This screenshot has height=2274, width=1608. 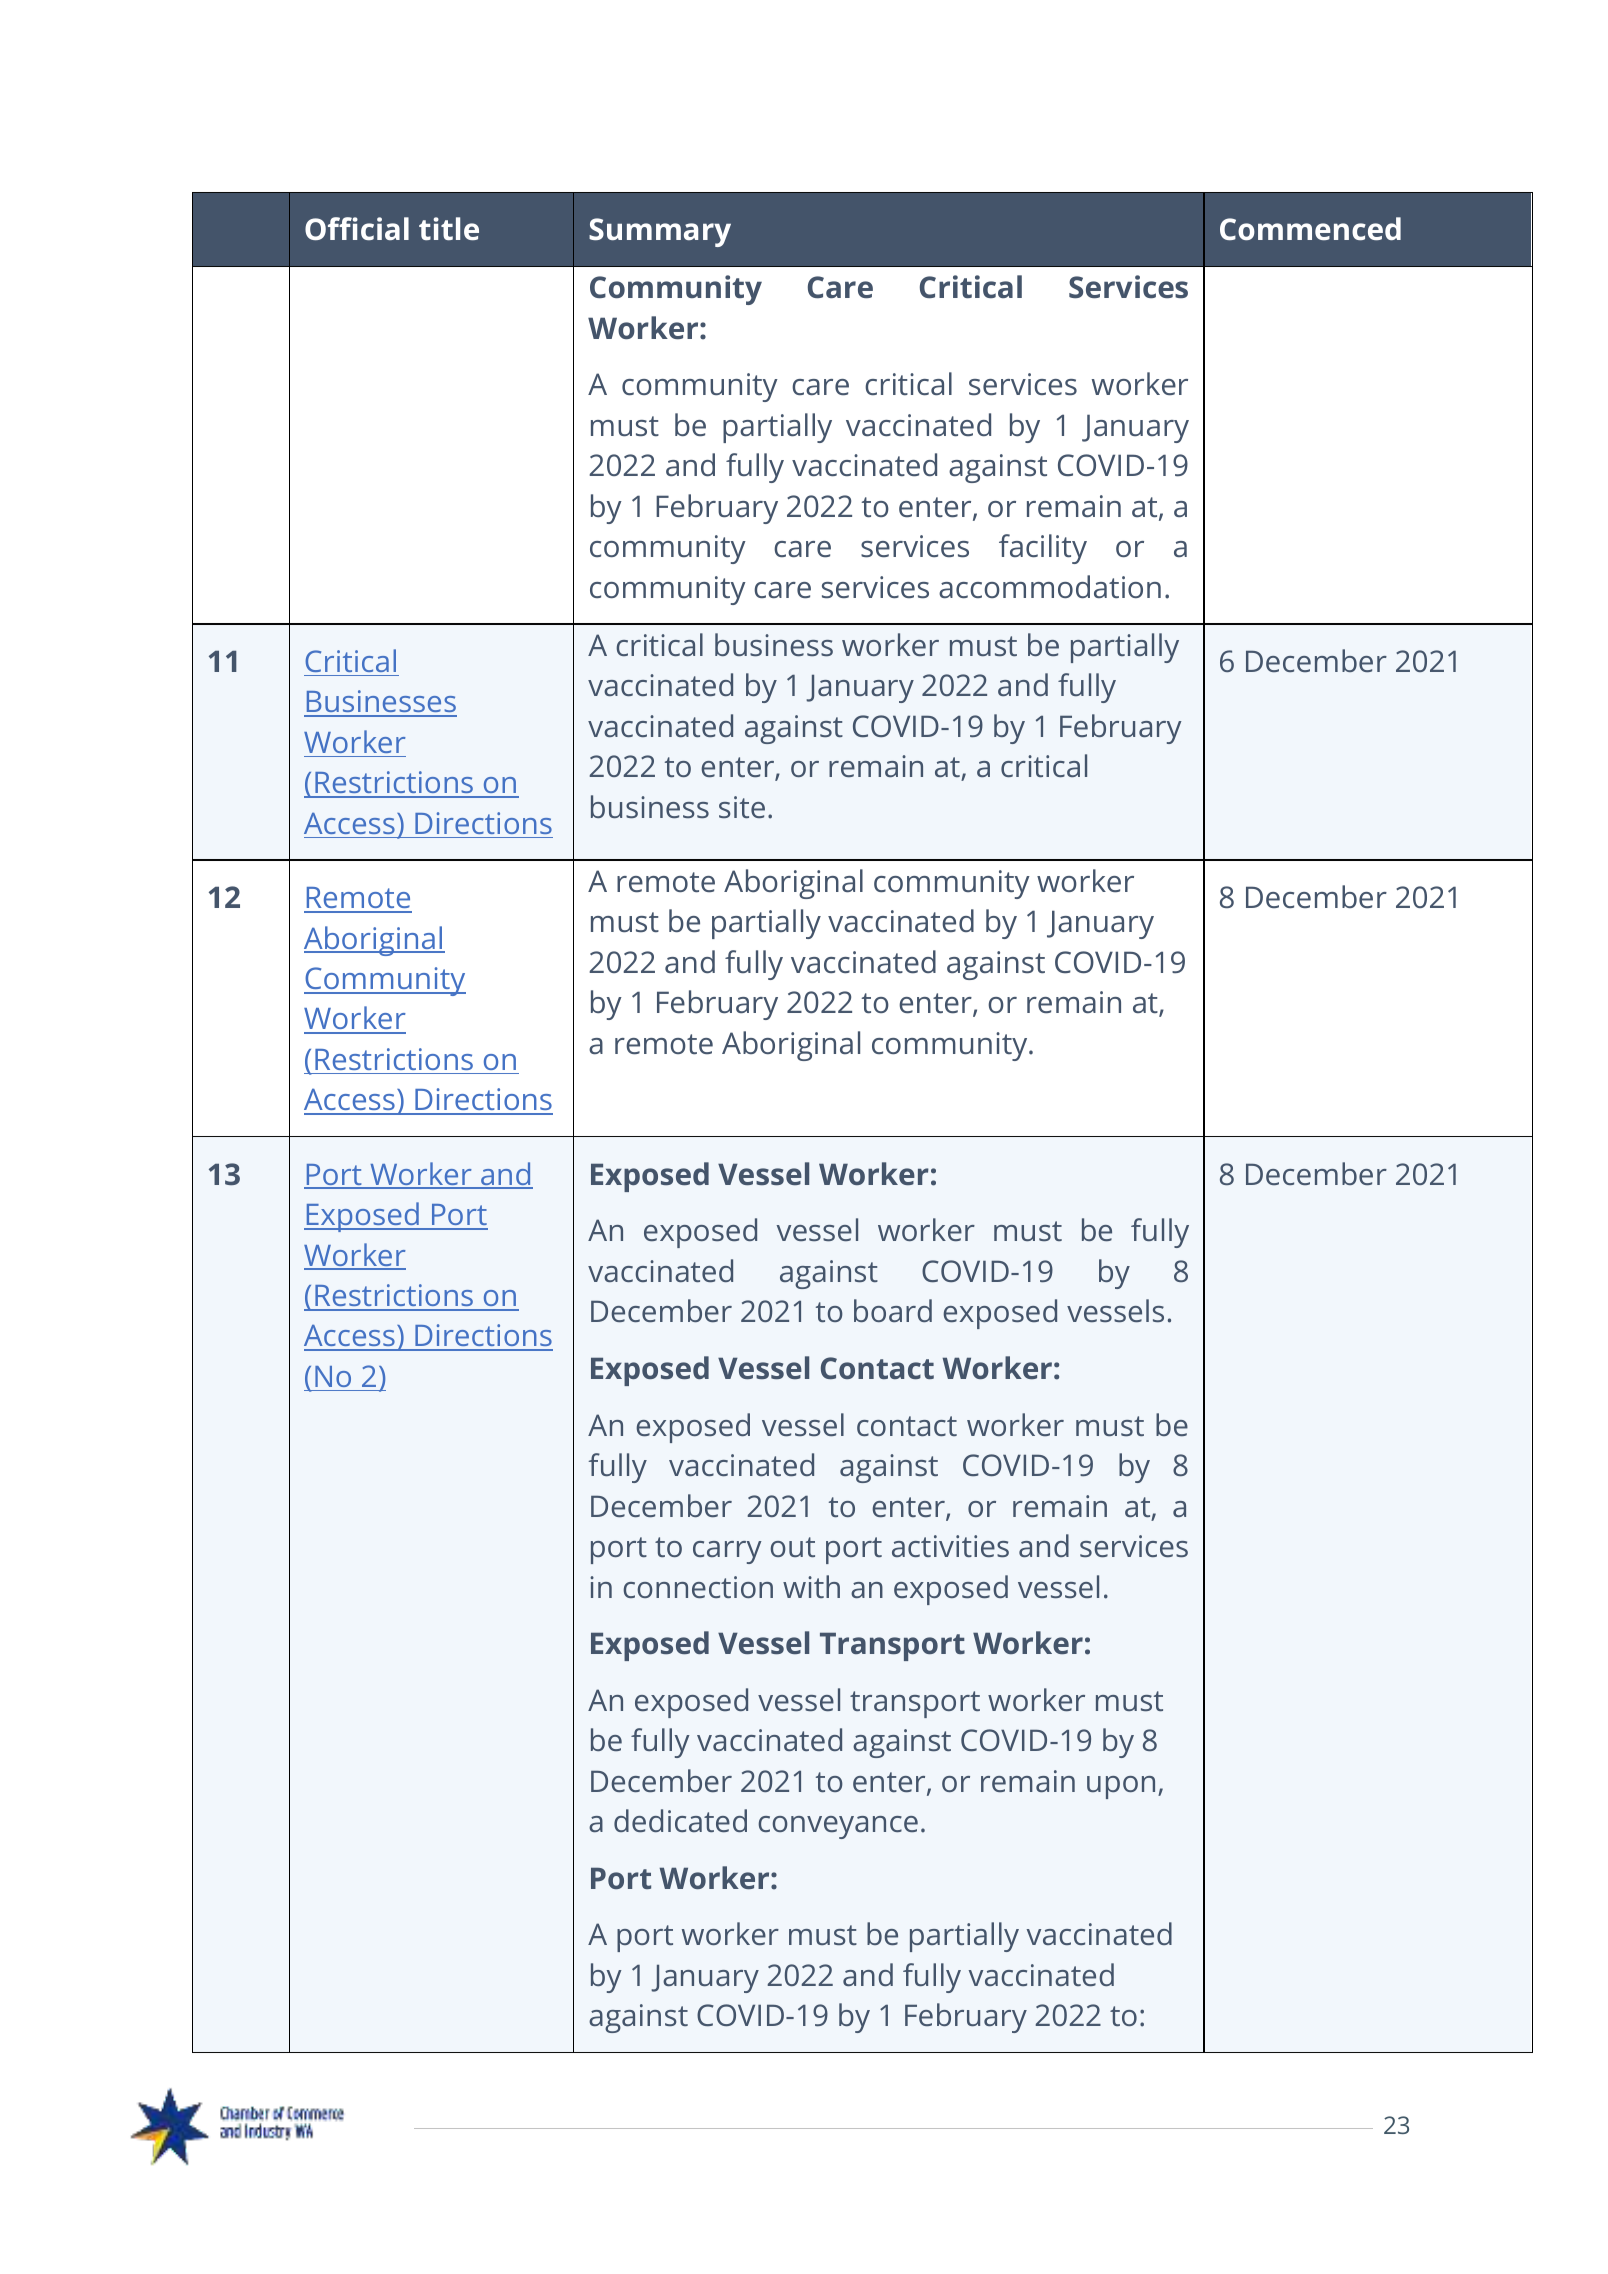 What do you see at coordinates (950, 1546) in the screenshot?
I see `activities` at bounding box center [950, 1546].
